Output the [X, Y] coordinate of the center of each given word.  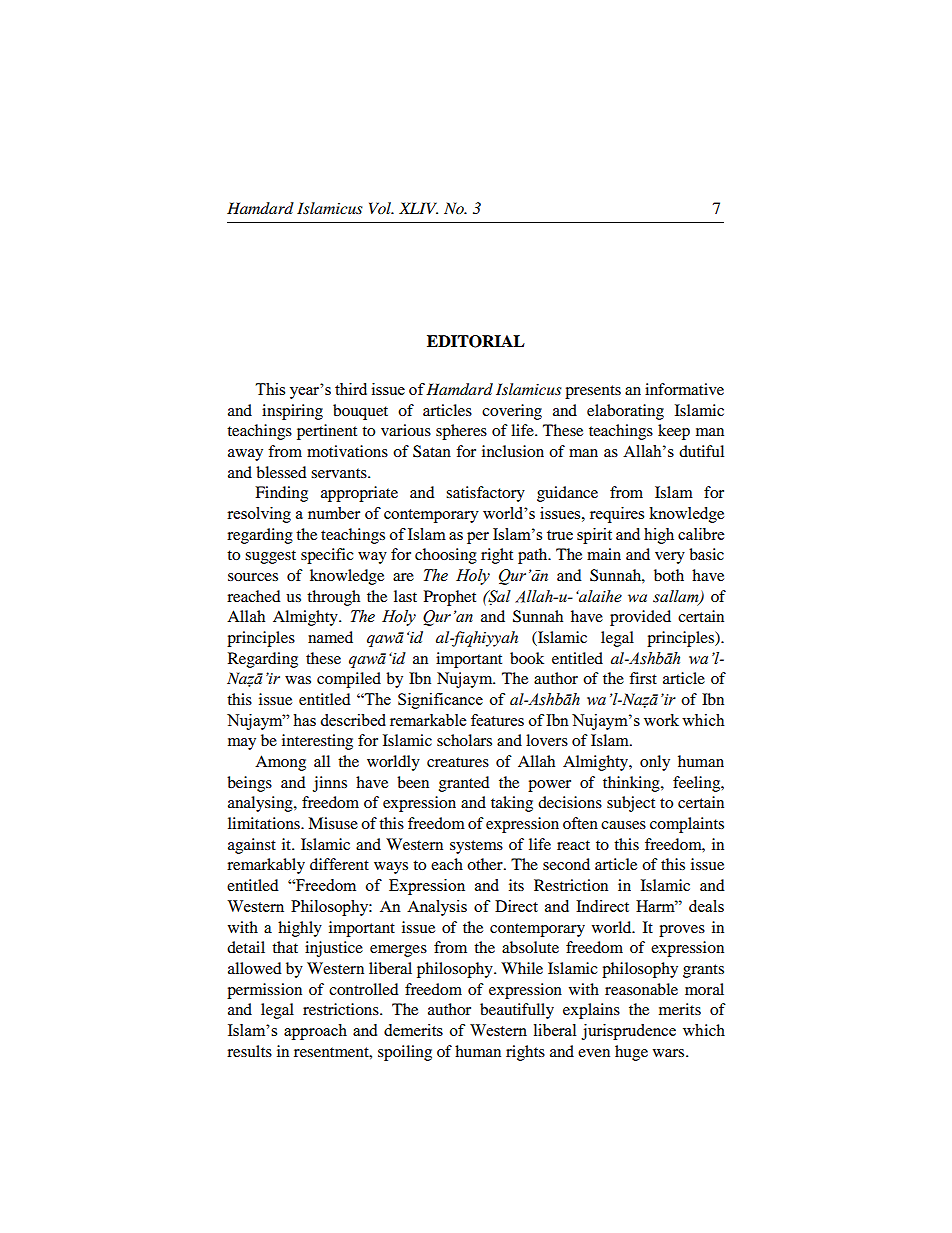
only [655, 763]
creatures [458, 762]
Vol [381, 208]
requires [617, 515]
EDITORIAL [476, 341]
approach [315, 1032]
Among [280, 763]
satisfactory [485, 494]
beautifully [517, 1011]
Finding [281, 494]
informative [684, 389]
